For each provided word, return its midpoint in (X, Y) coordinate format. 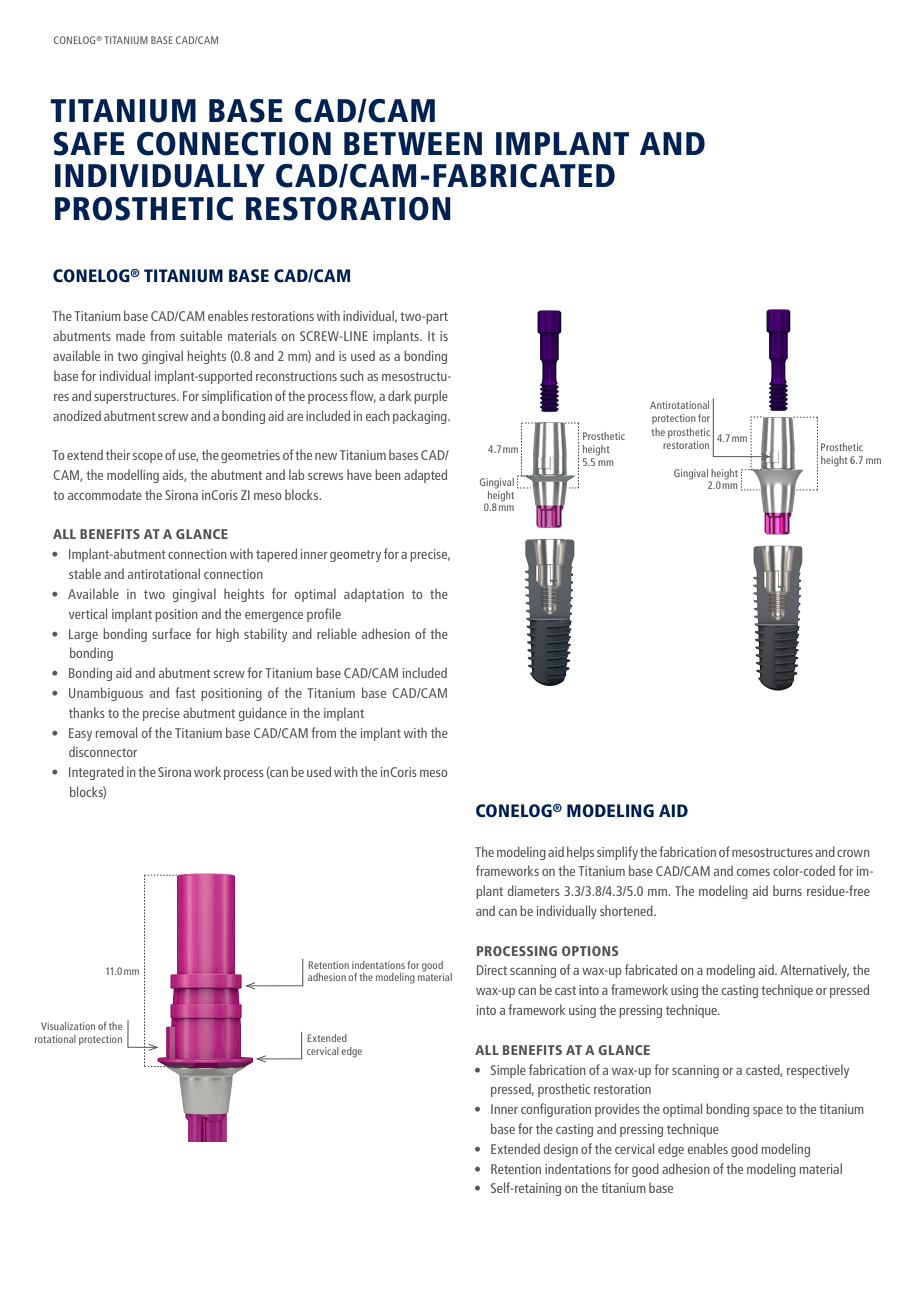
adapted (425, 476)
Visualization (68, 1026)
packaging (421, 417)
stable (85, 573)
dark (399, 395)
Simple (508, 1071)
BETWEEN (413, 143)
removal (116, 732)
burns (787, 890)
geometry (355, 556)
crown (853, 853)
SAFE (89, 144)
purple (431, 397)
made (130, 335)
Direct (492, 970)
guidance (263, 714)
